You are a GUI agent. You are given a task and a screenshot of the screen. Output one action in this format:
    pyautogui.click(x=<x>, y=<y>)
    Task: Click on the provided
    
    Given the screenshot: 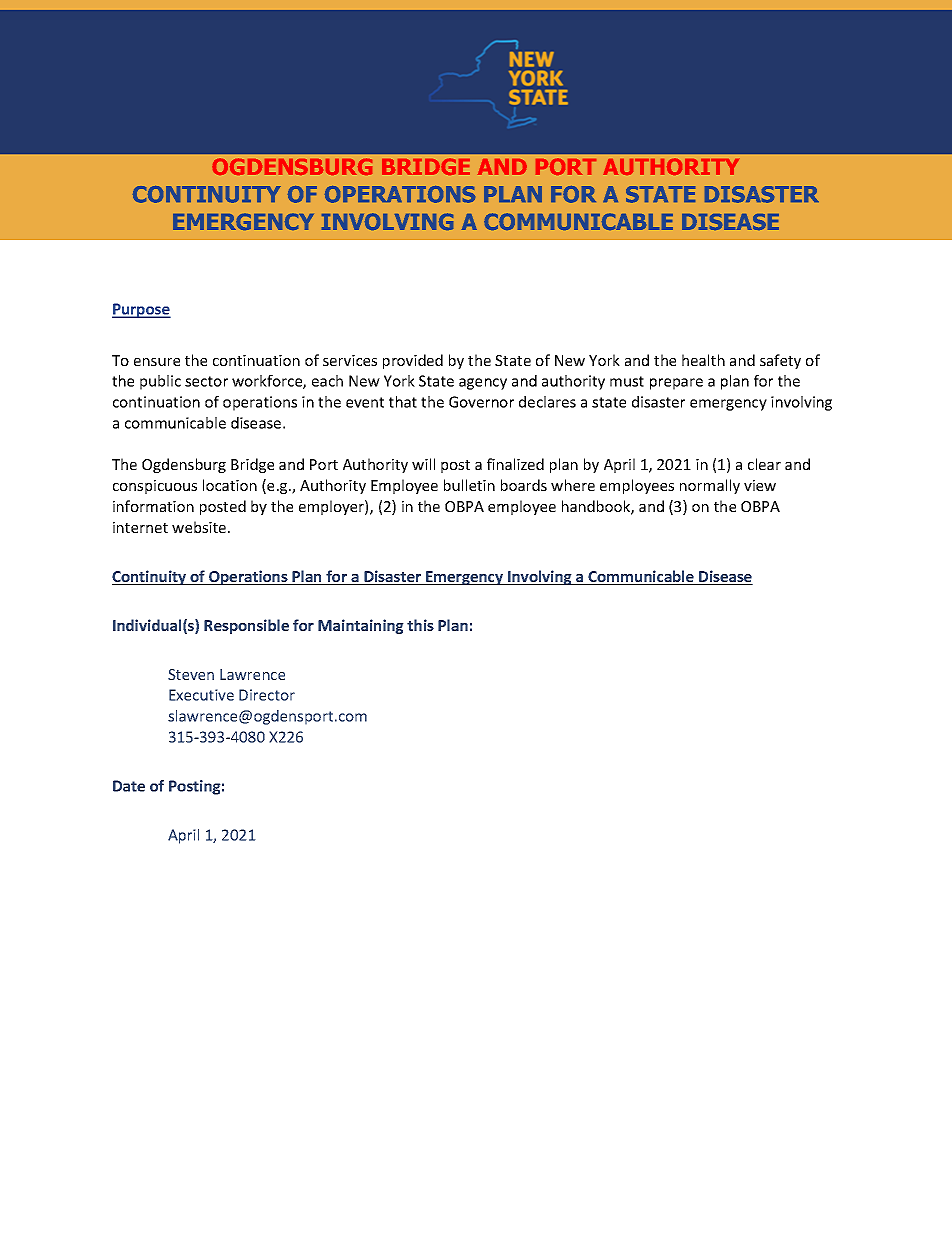 What is the action you would take?
    pyautogui.click(x=413, y=361)
